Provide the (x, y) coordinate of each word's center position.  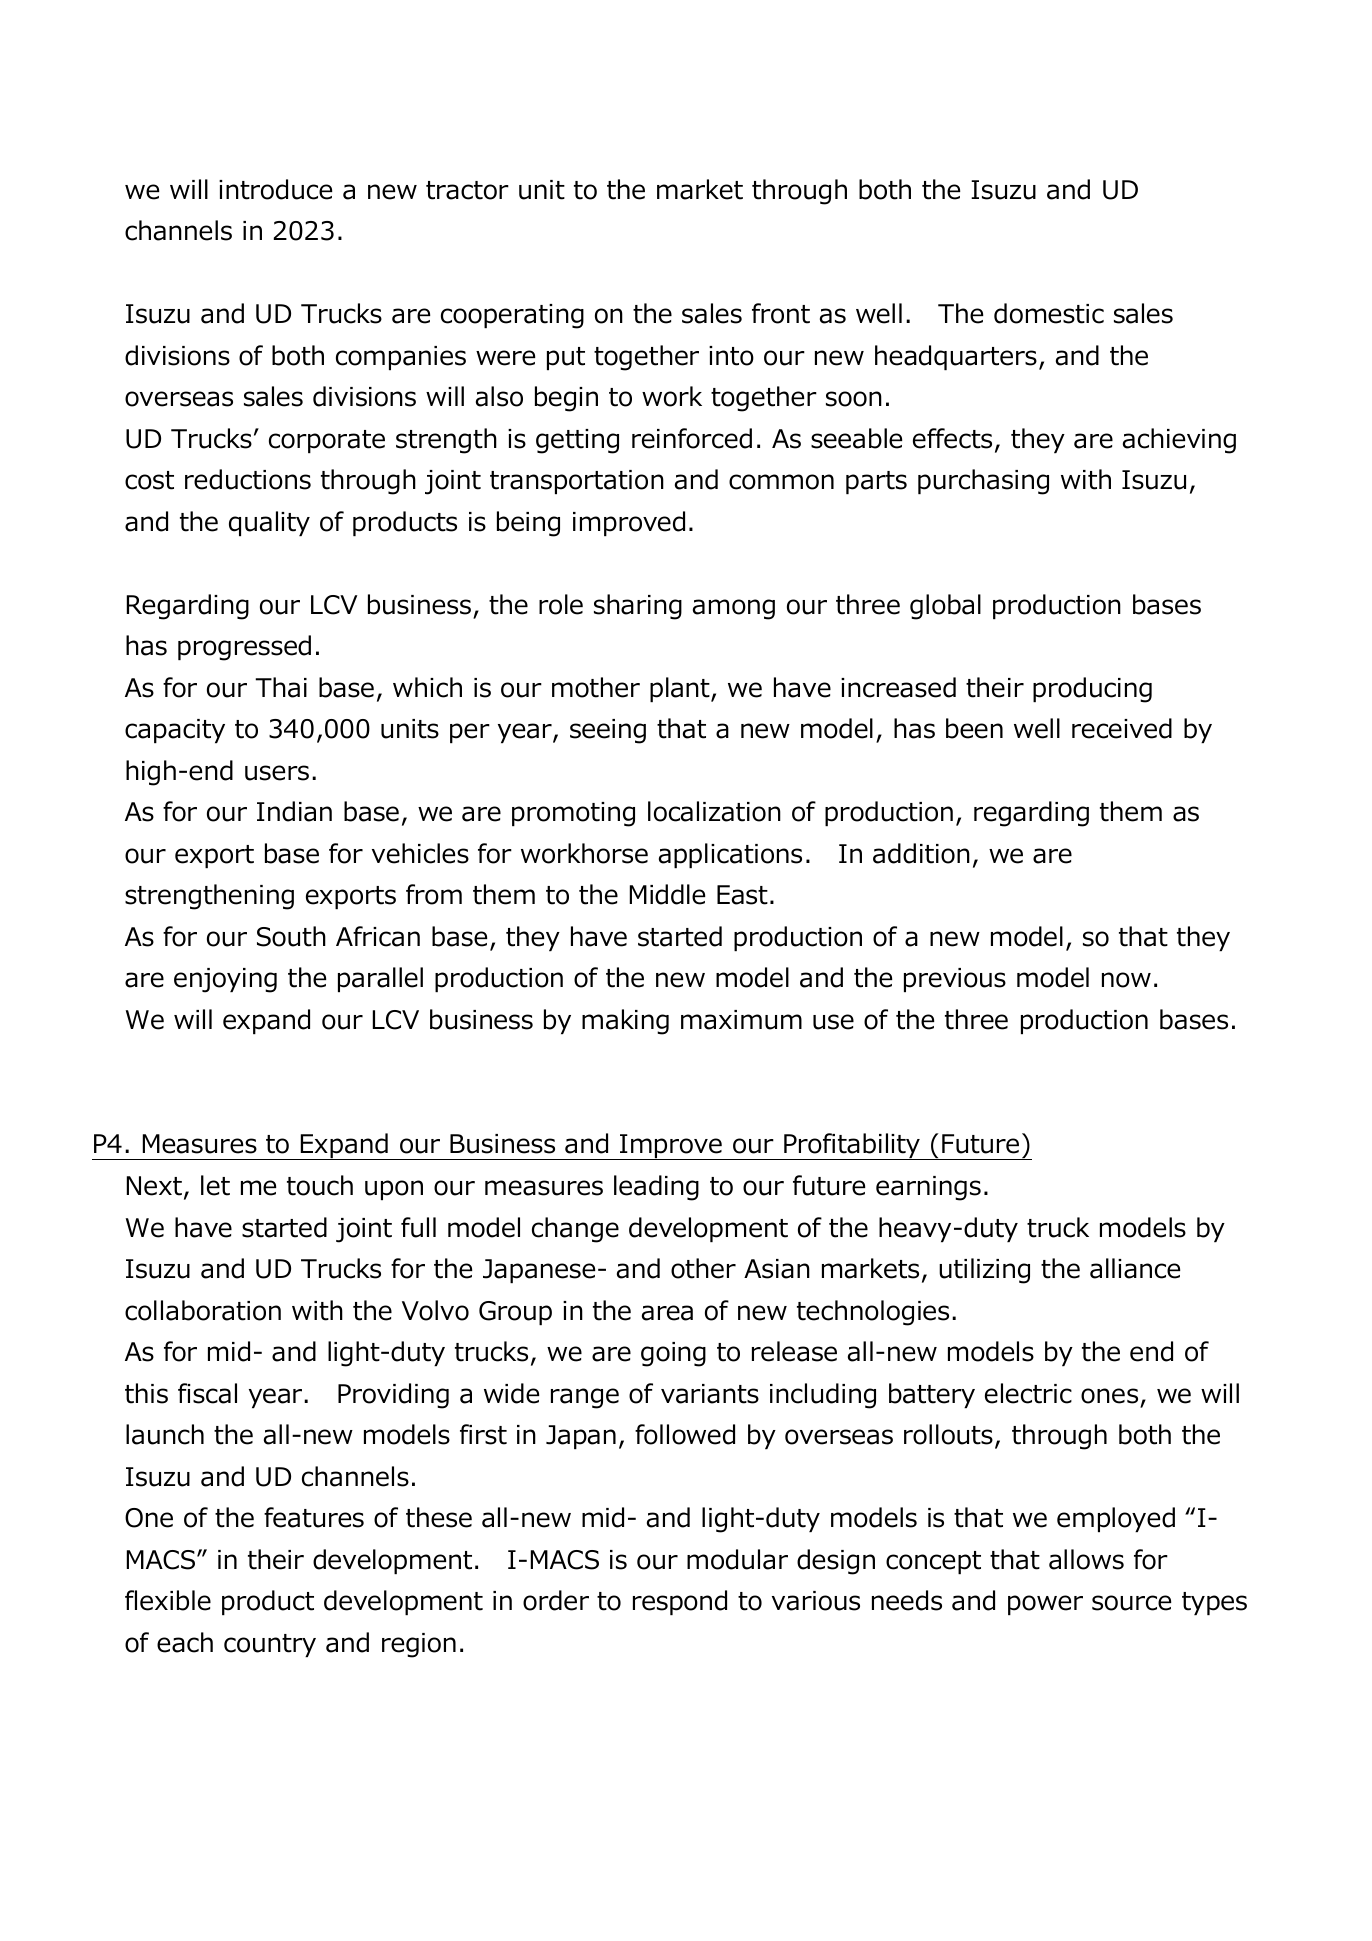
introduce (275, 189)
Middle (667, 894)
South (291, 936)
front (781, 313)
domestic (1049, 313)
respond (680, 1602)
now (1126, 980)
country (270, 1645)
